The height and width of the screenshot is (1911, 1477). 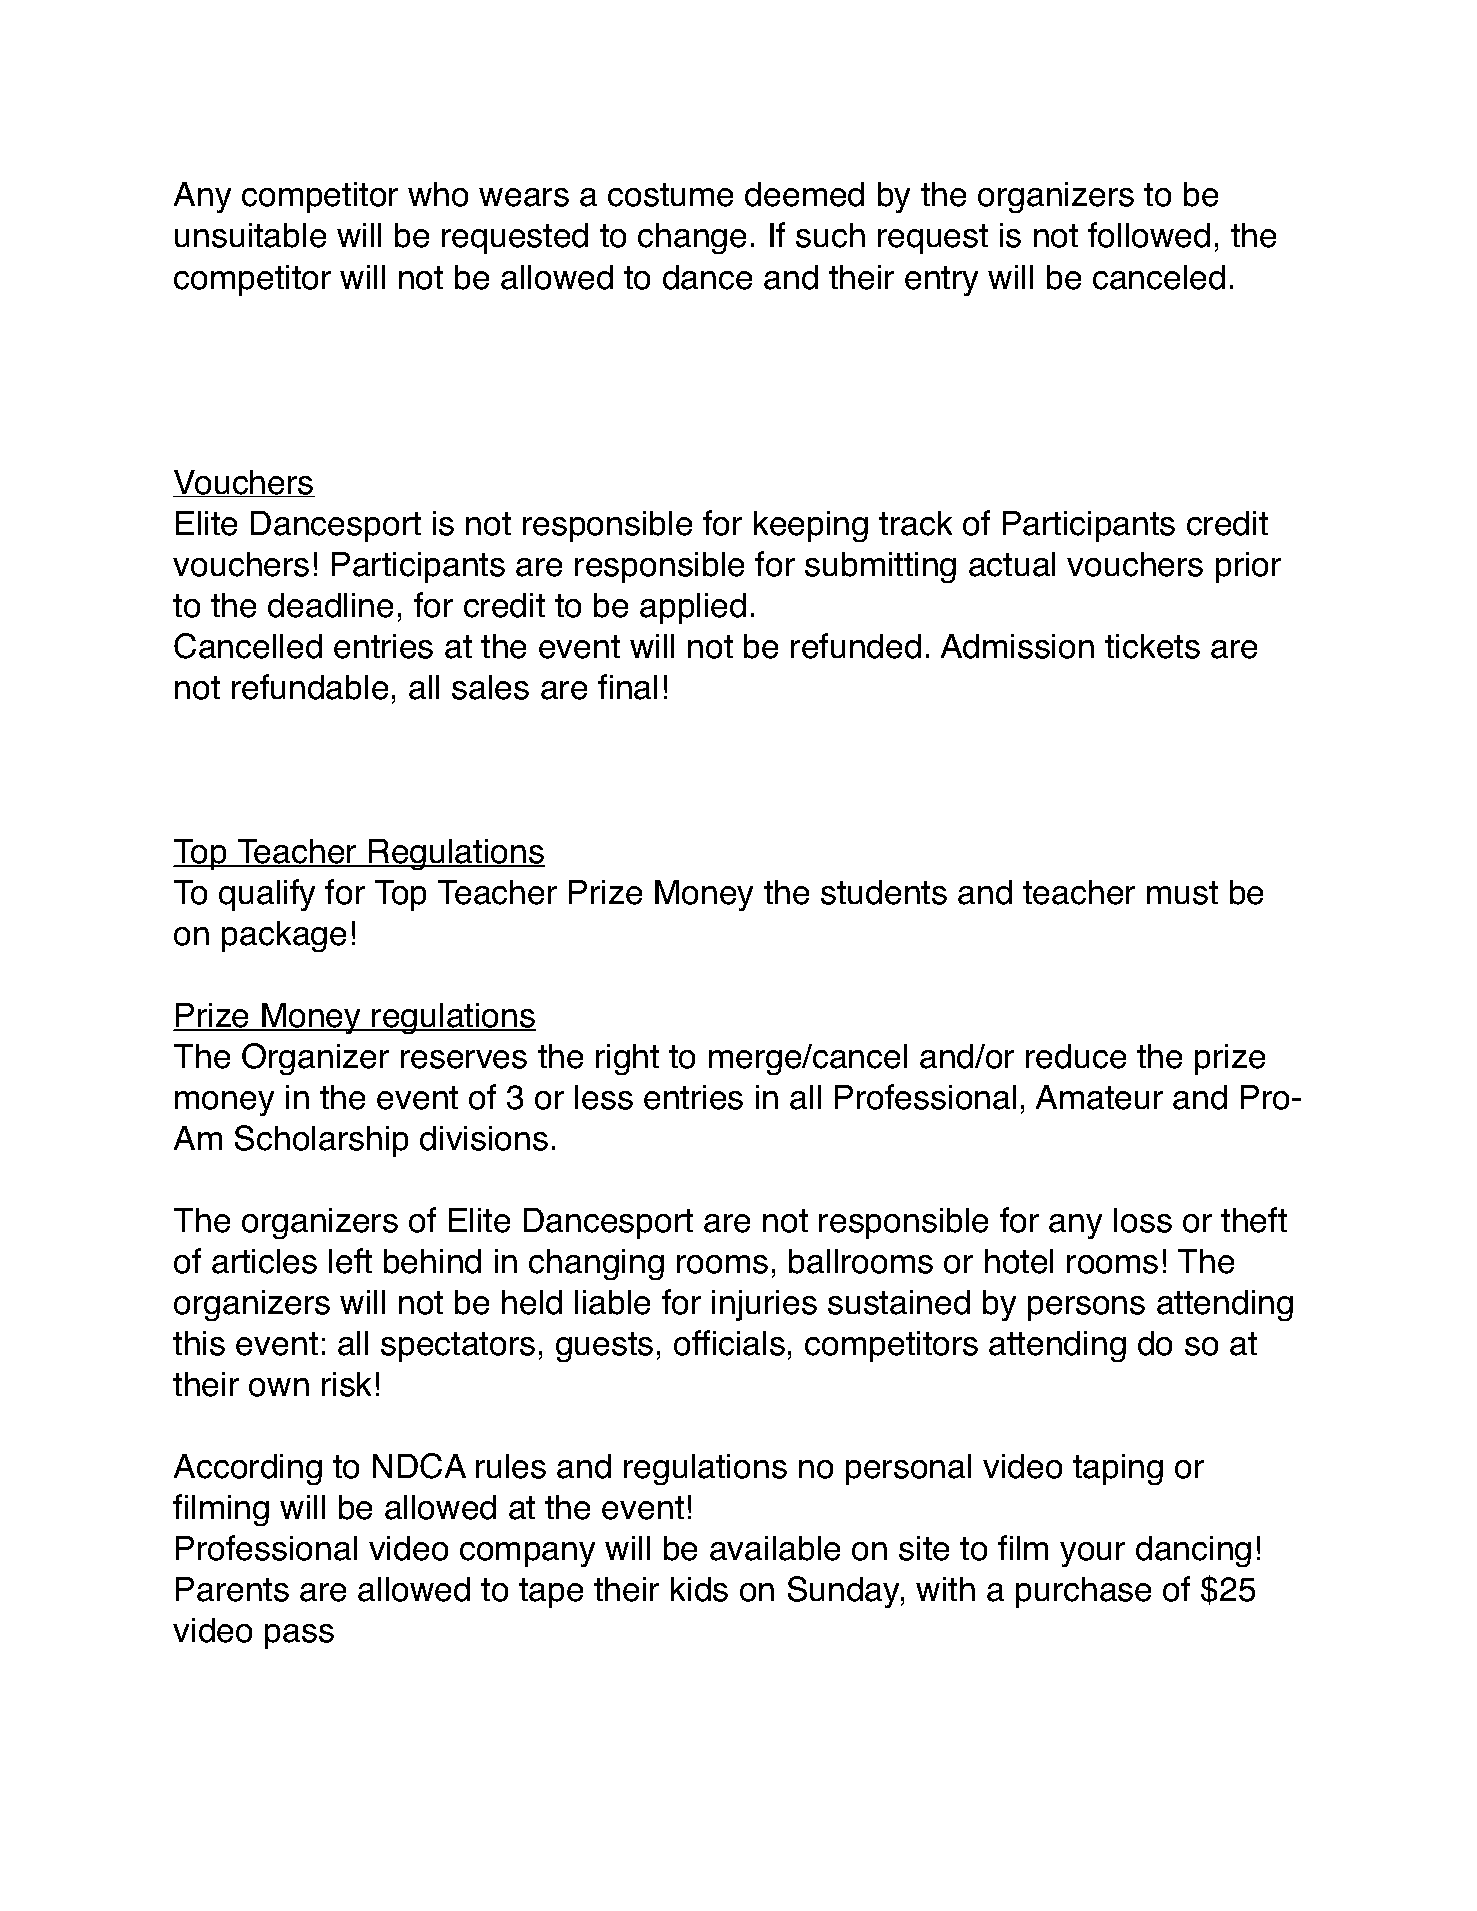 What do you see at coordinates (775, 1548) in the screenshot?
I see `available` at bounding box center [775, 1548].
